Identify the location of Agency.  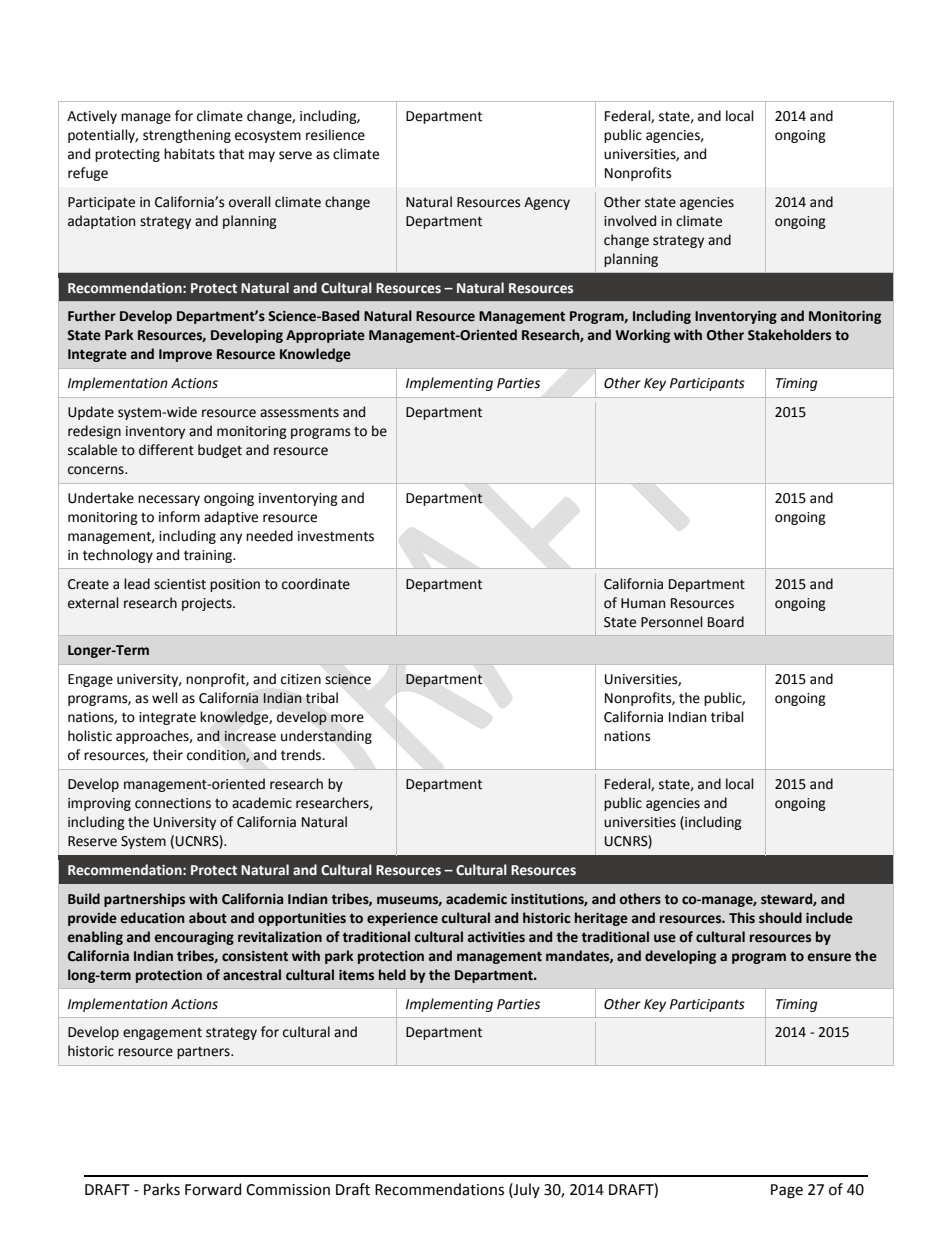
(547, 203).
